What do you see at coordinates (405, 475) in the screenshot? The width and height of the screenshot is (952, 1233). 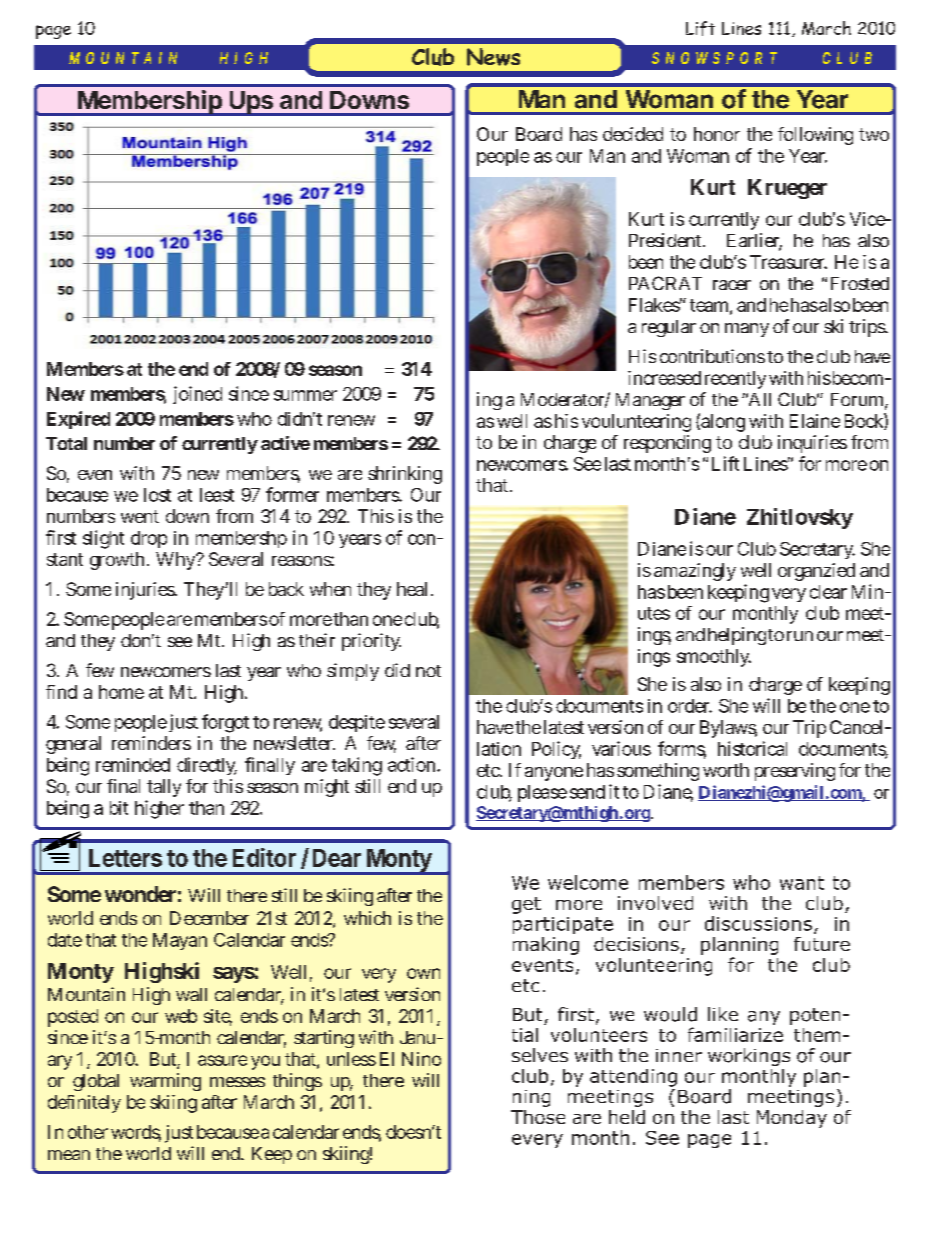 I see `shrinking` at bounding box center [405, 475].
